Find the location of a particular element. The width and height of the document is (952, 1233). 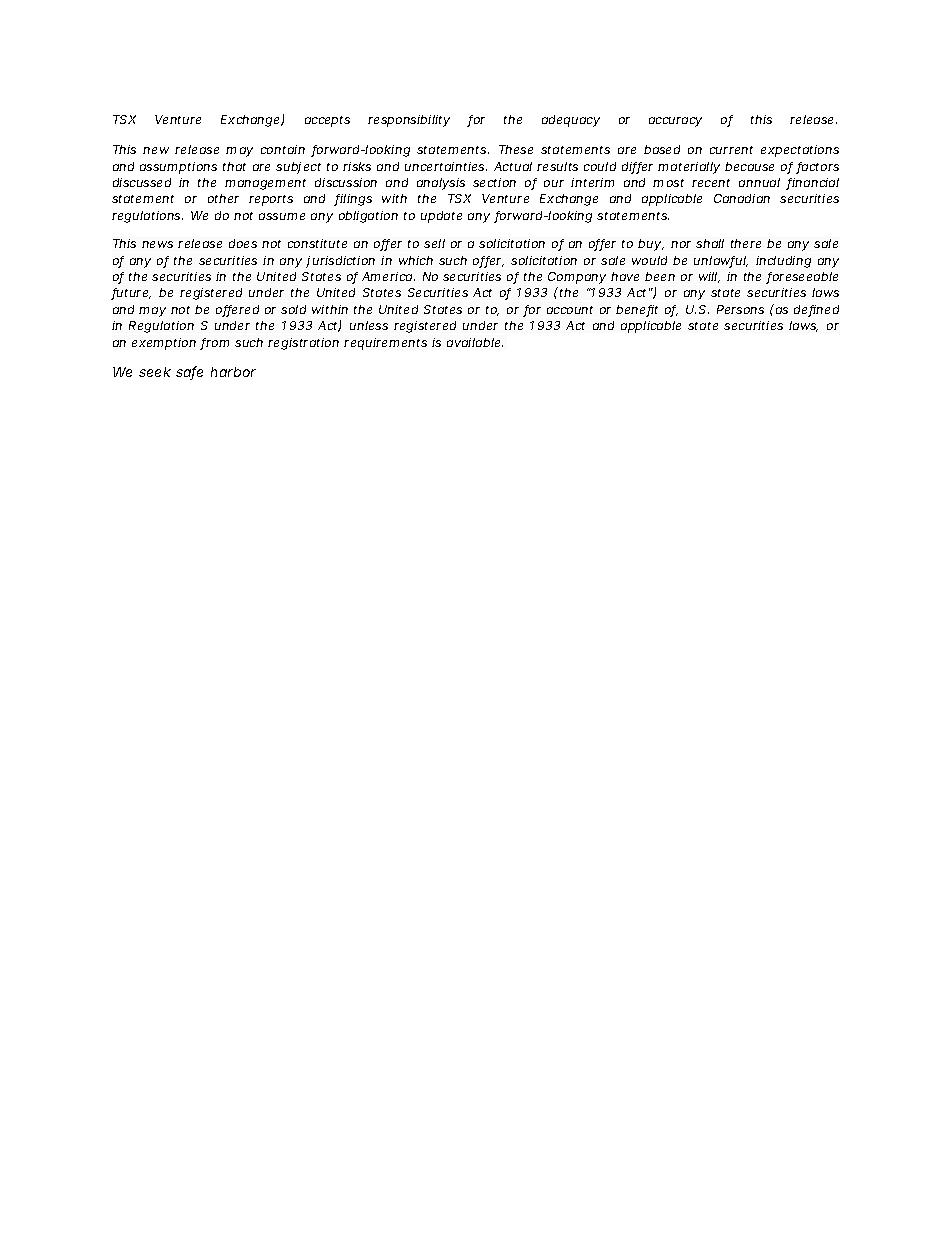

responsibility is located at coordinates (409, 121).
